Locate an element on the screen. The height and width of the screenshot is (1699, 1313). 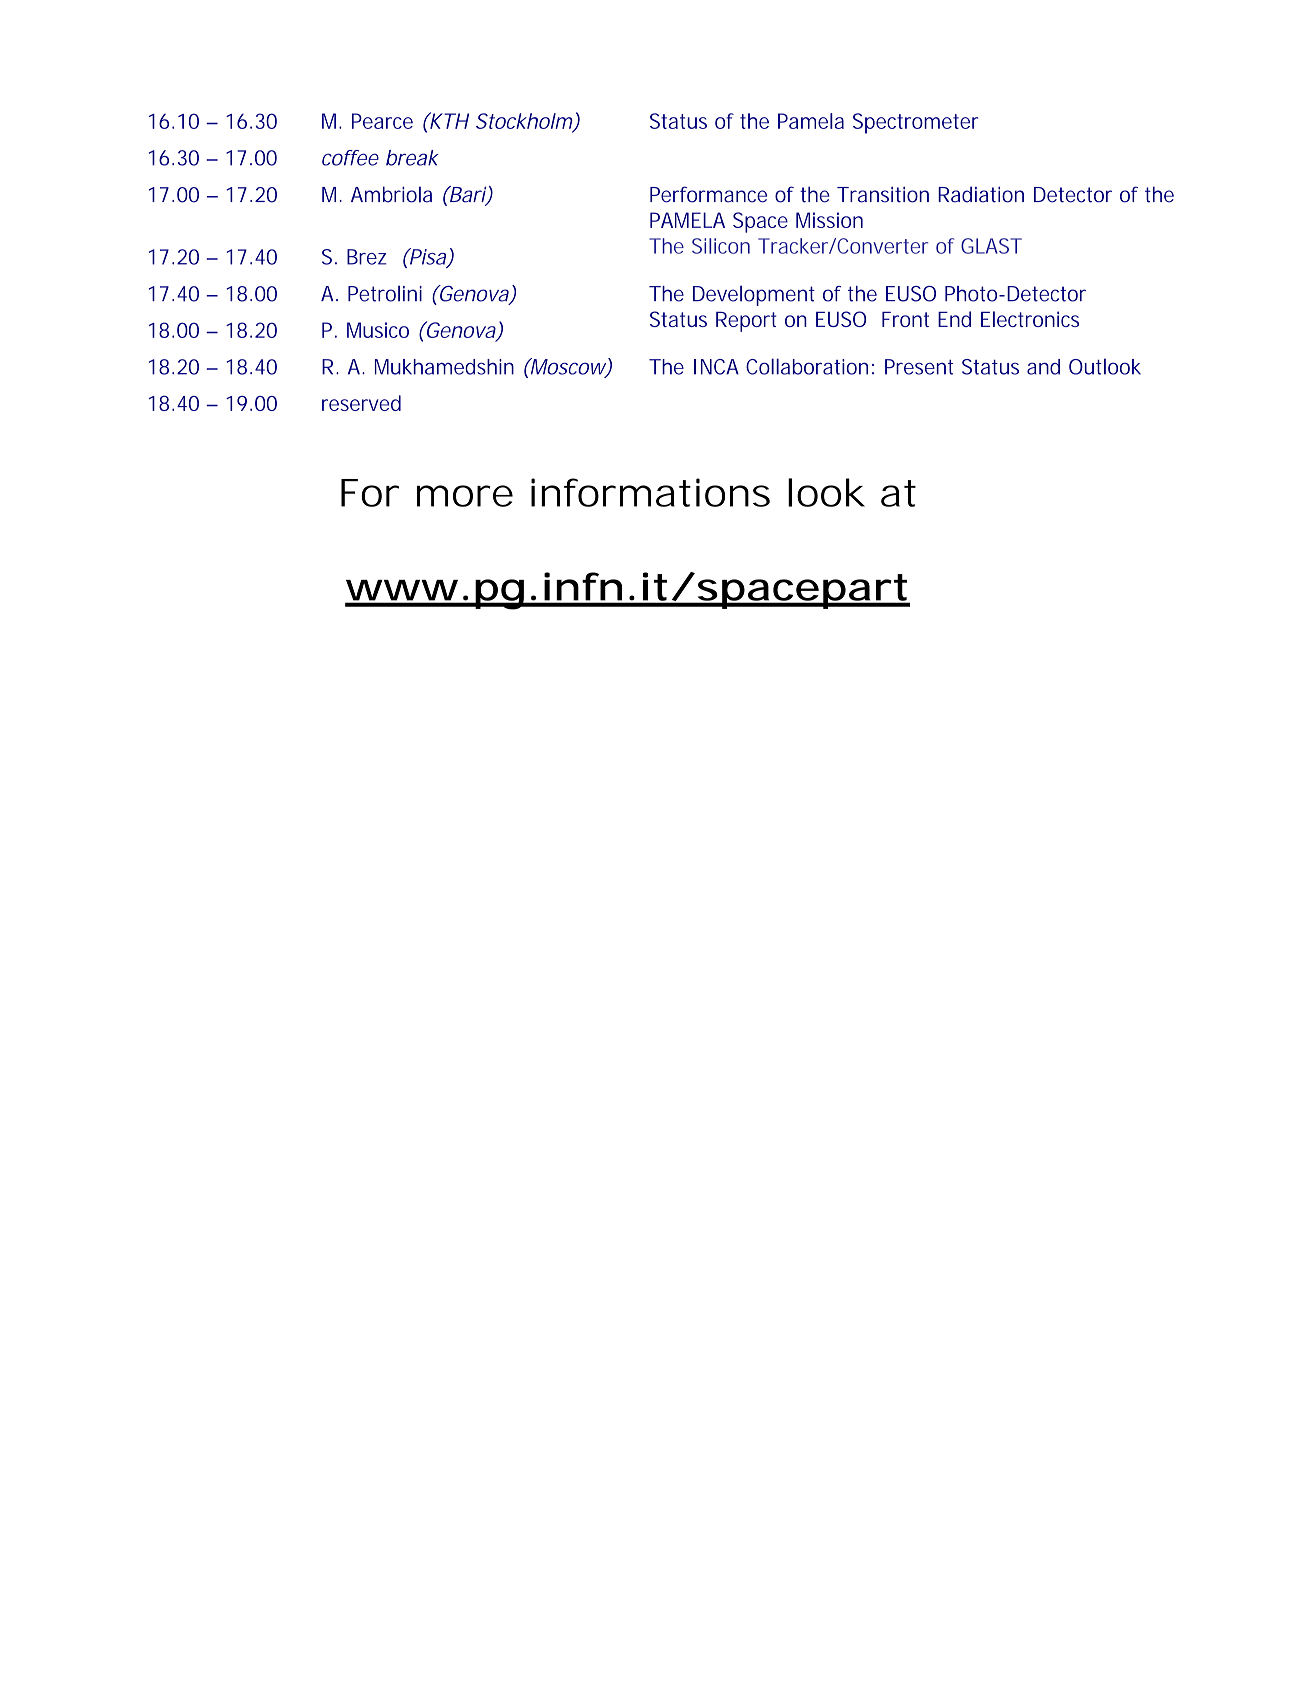
more is located at coordinates (465, 496).
